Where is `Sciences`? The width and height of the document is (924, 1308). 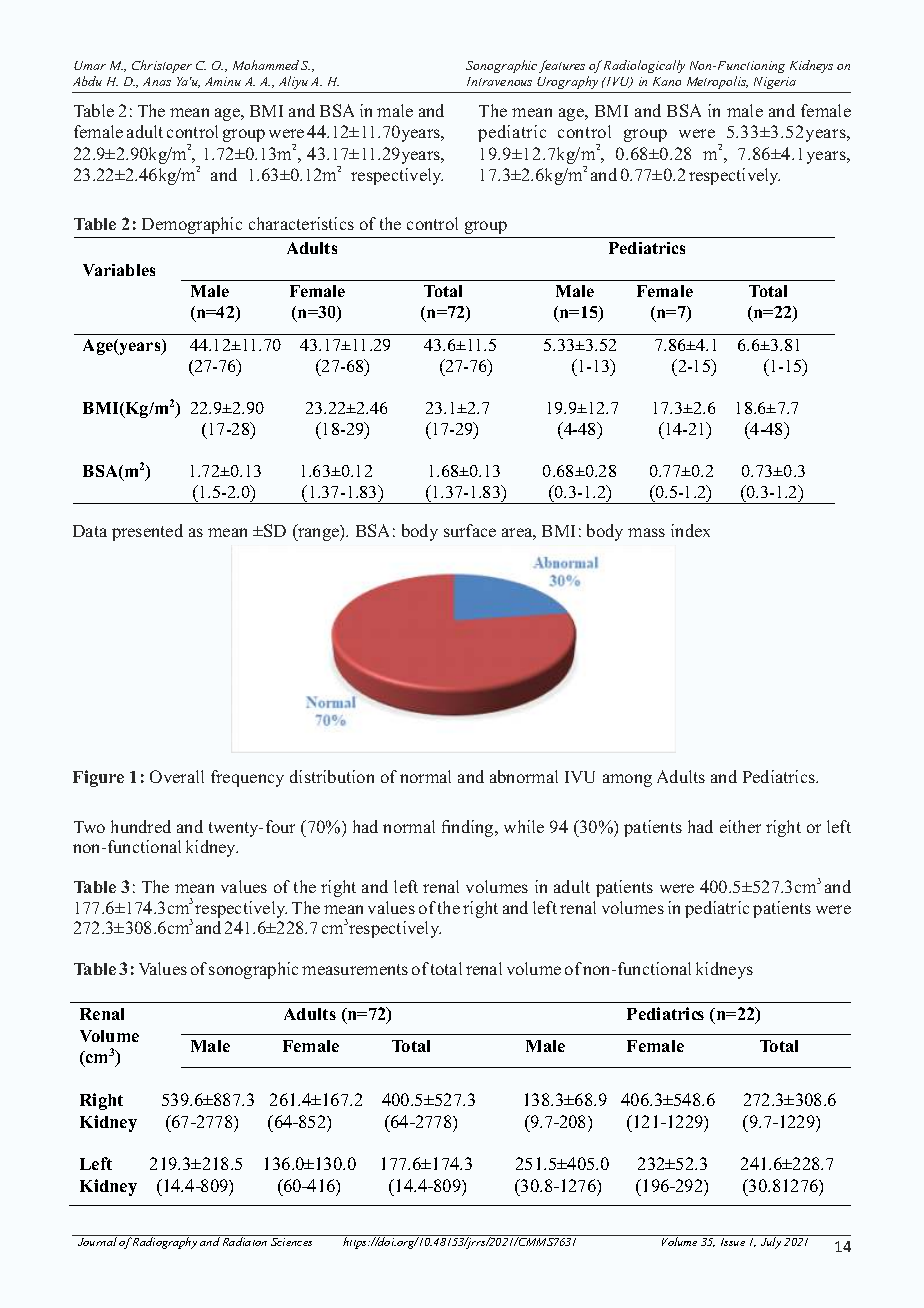 Sciences is located at coordinates (292, 1240).
